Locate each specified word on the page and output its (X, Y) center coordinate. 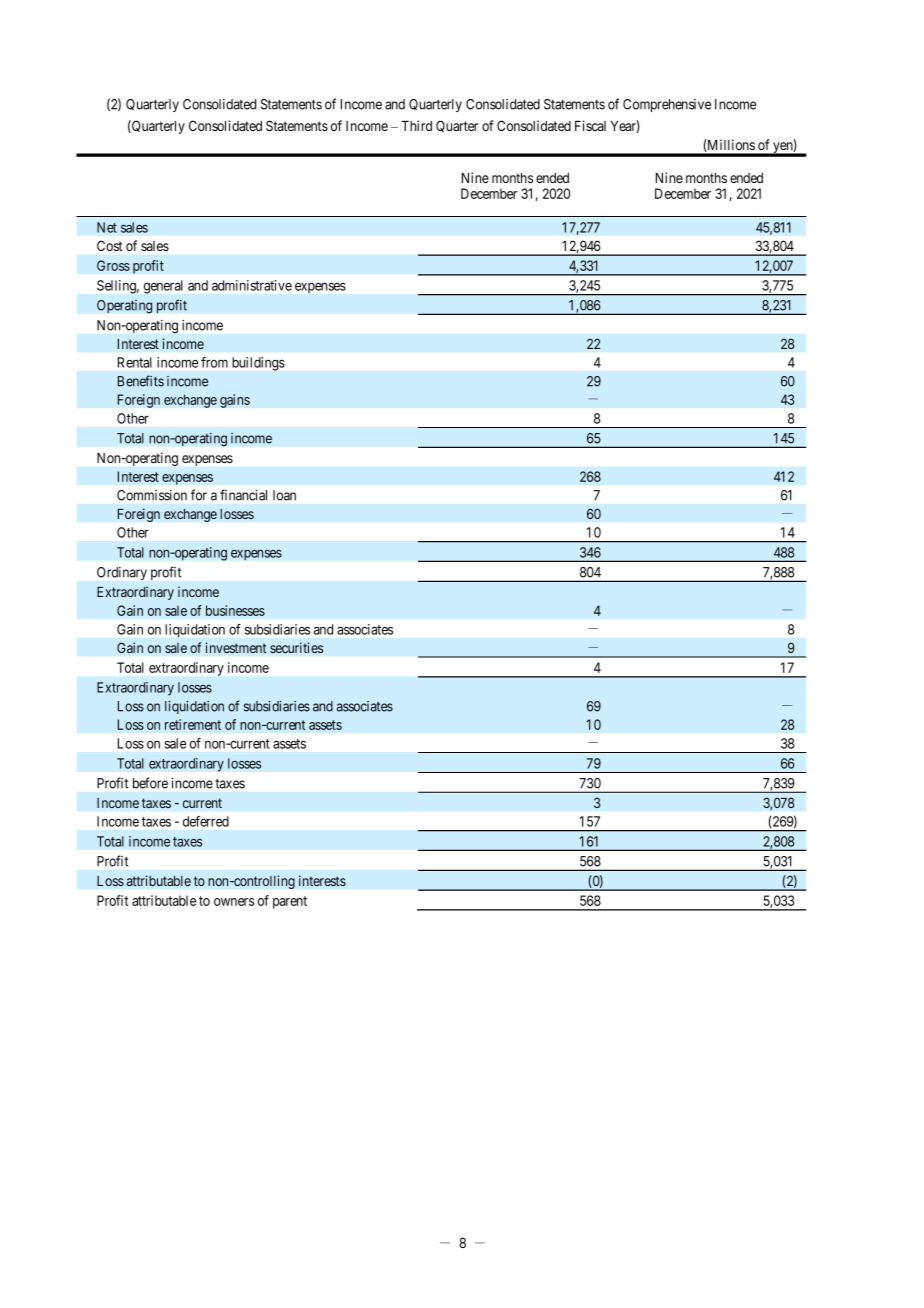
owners (234, 902)
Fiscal (590, 125)
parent (290, 902)
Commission (152, 495)
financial (243, 495)
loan (284, 495)
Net (107, 227)
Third (417, 125)
